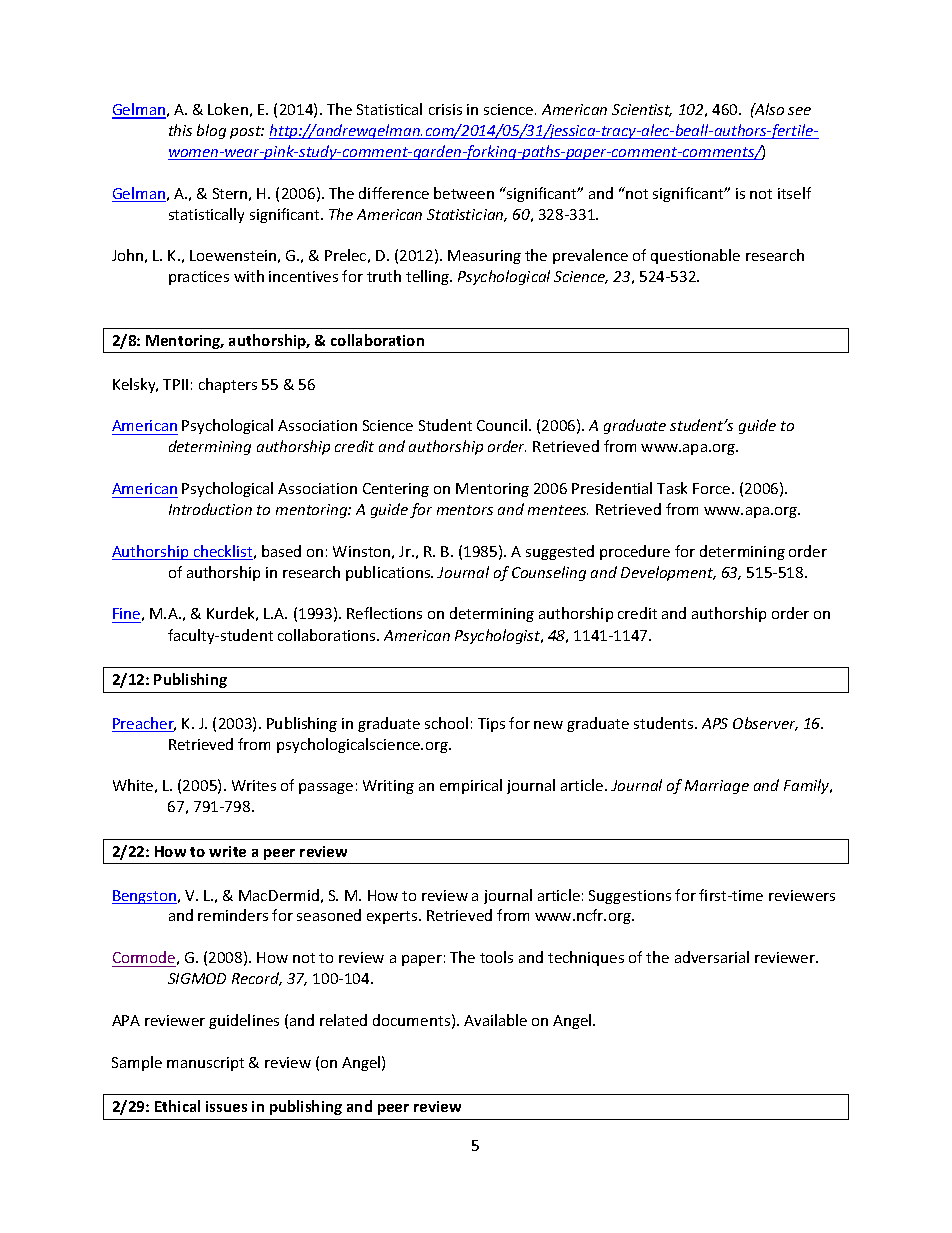  What do you see at coordinates (717, 787) in the screenshot?
I see `Marriage` at bounding box center [717, 787].
